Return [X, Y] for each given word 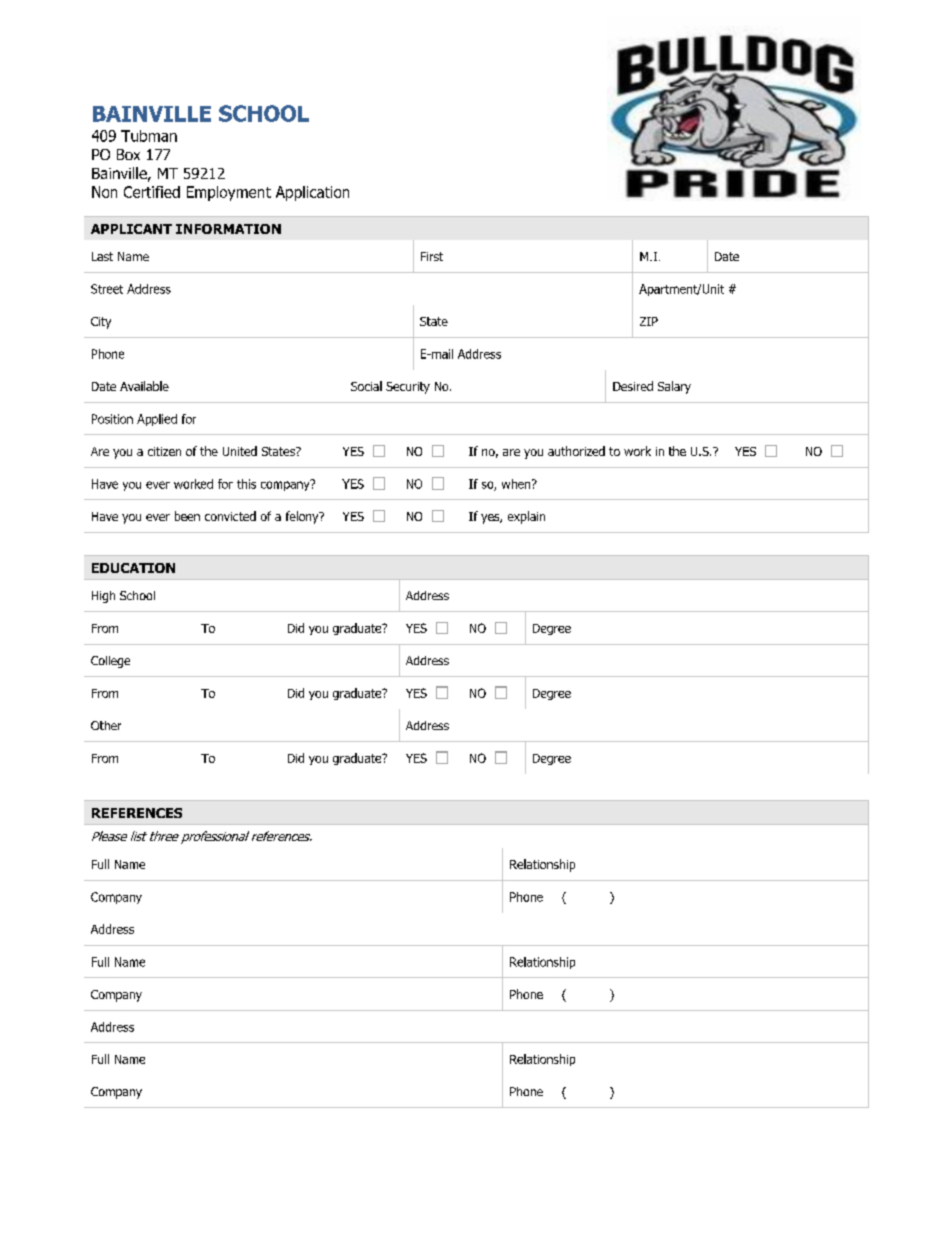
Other [106, 725]
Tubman [149, 136]
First [432, 256]
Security [408, 388]
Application [312, 193]
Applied [157, 420]
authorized [576, 451]
